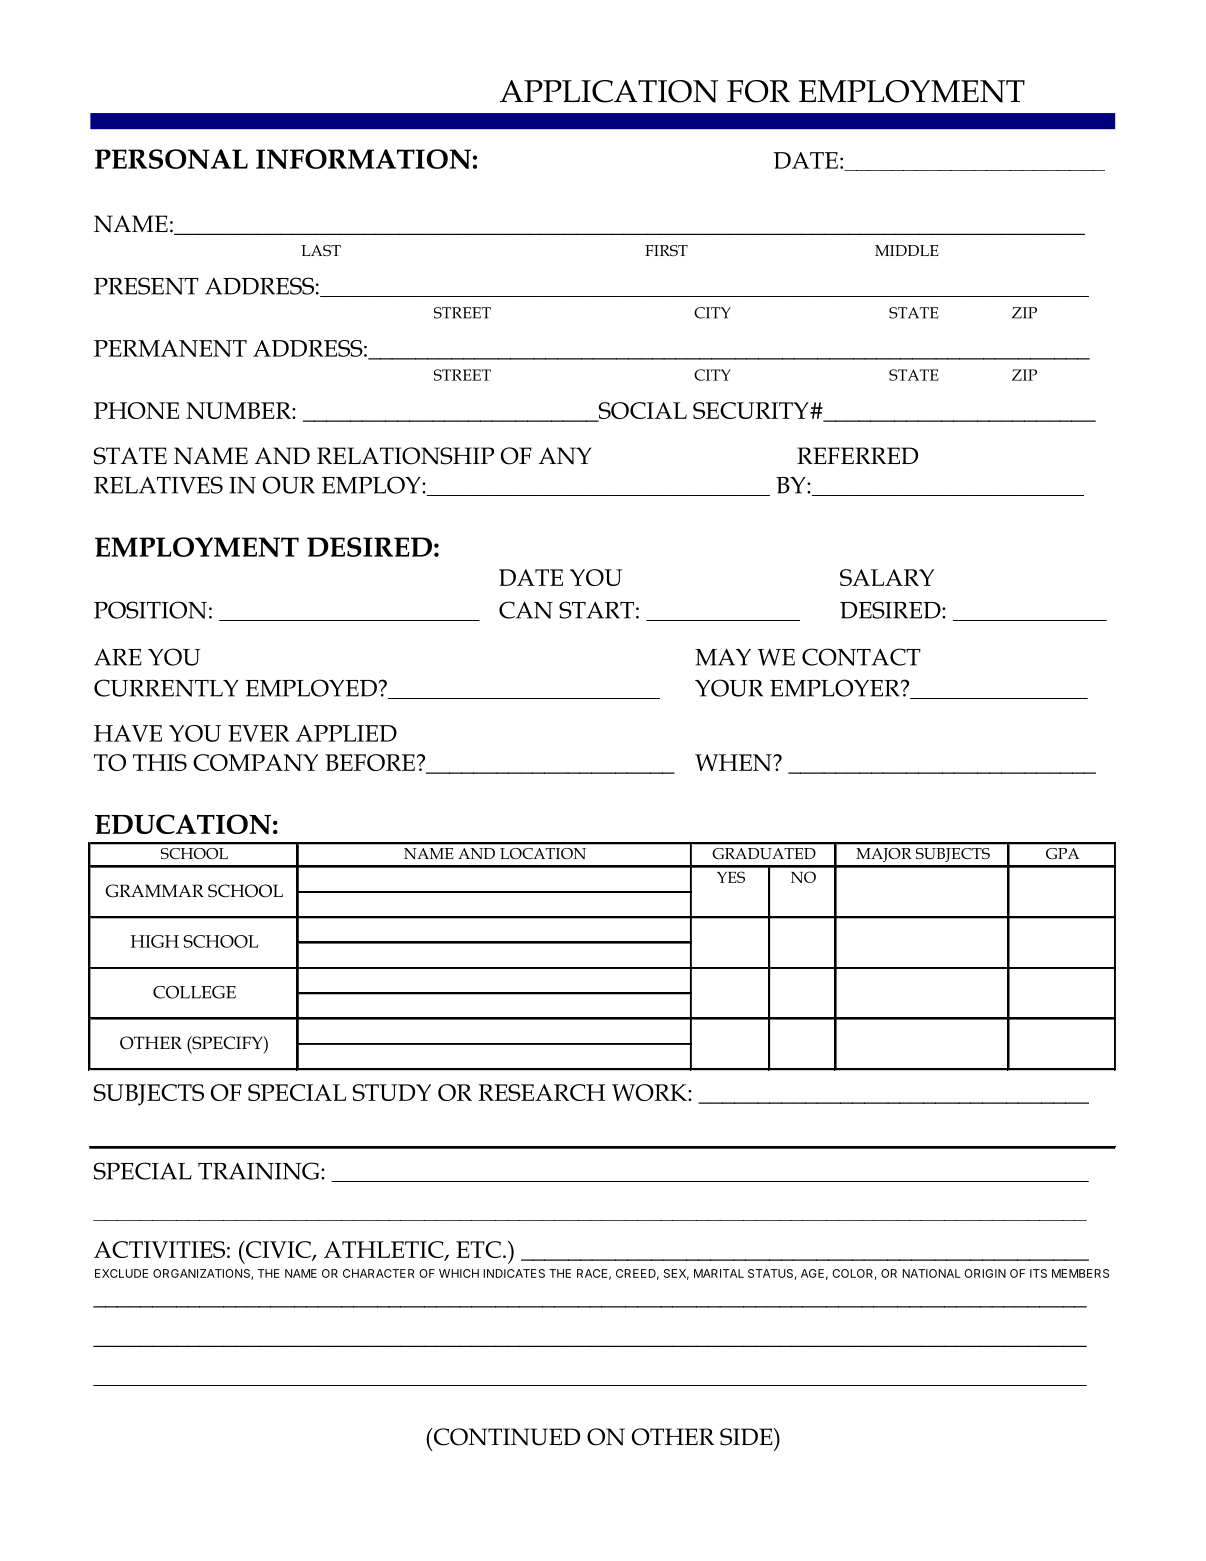  What do you see at coordinates (985, 1273) in the screenshot?
I see `ORIGIN` at bounding box center [985, 1273].
